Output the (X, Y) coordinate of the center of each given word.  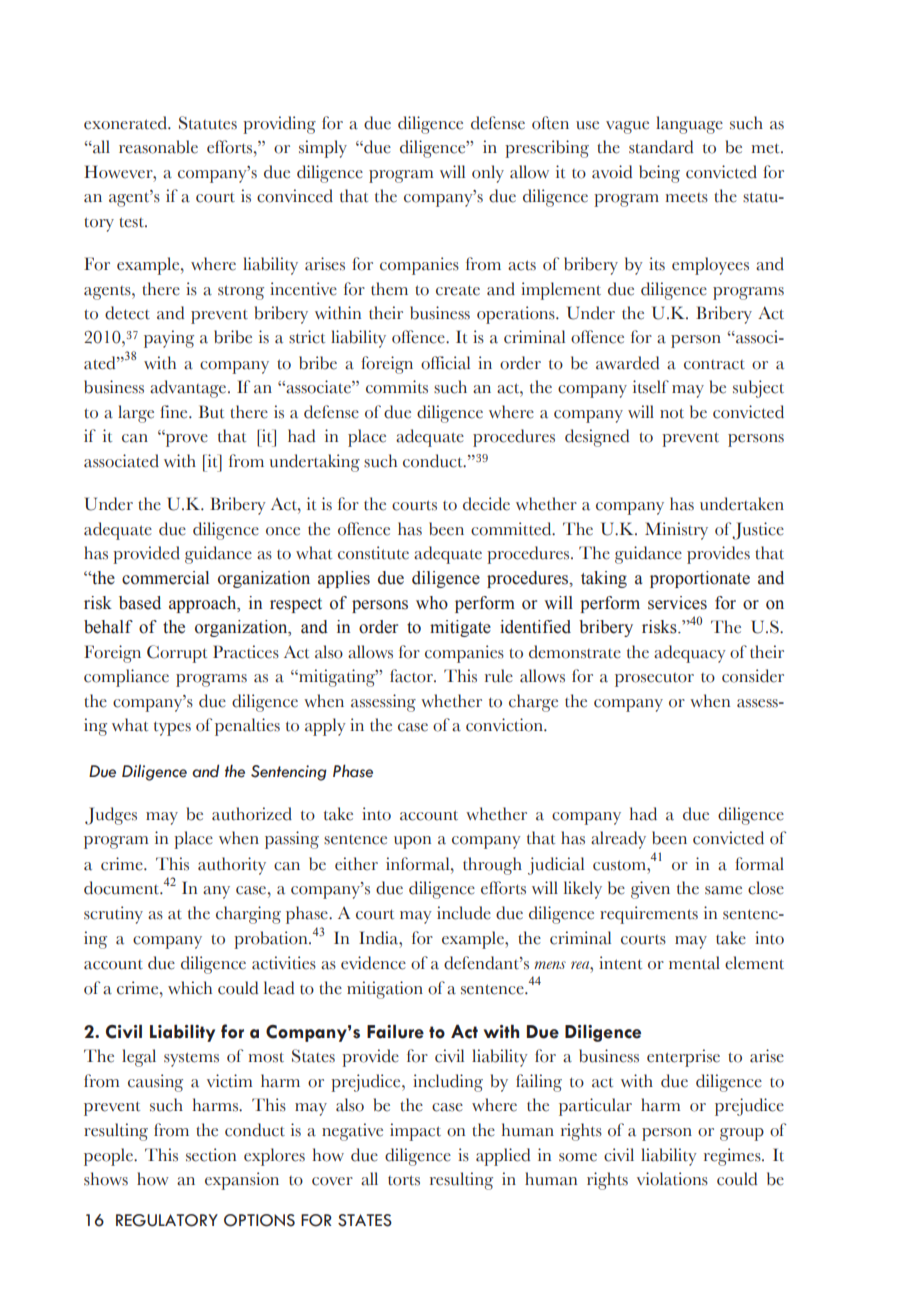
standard (661, 147)
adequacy (690, 654)
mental (694, 963)
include (464, 913)
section (211, 1155)
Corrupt (177, 654)
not (672, 413)
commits (397, 387)
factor (412, 676)
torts (404, 1180)
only (488, 174)
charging (248, 915)
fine (175, 412)
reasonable (158, 147)
